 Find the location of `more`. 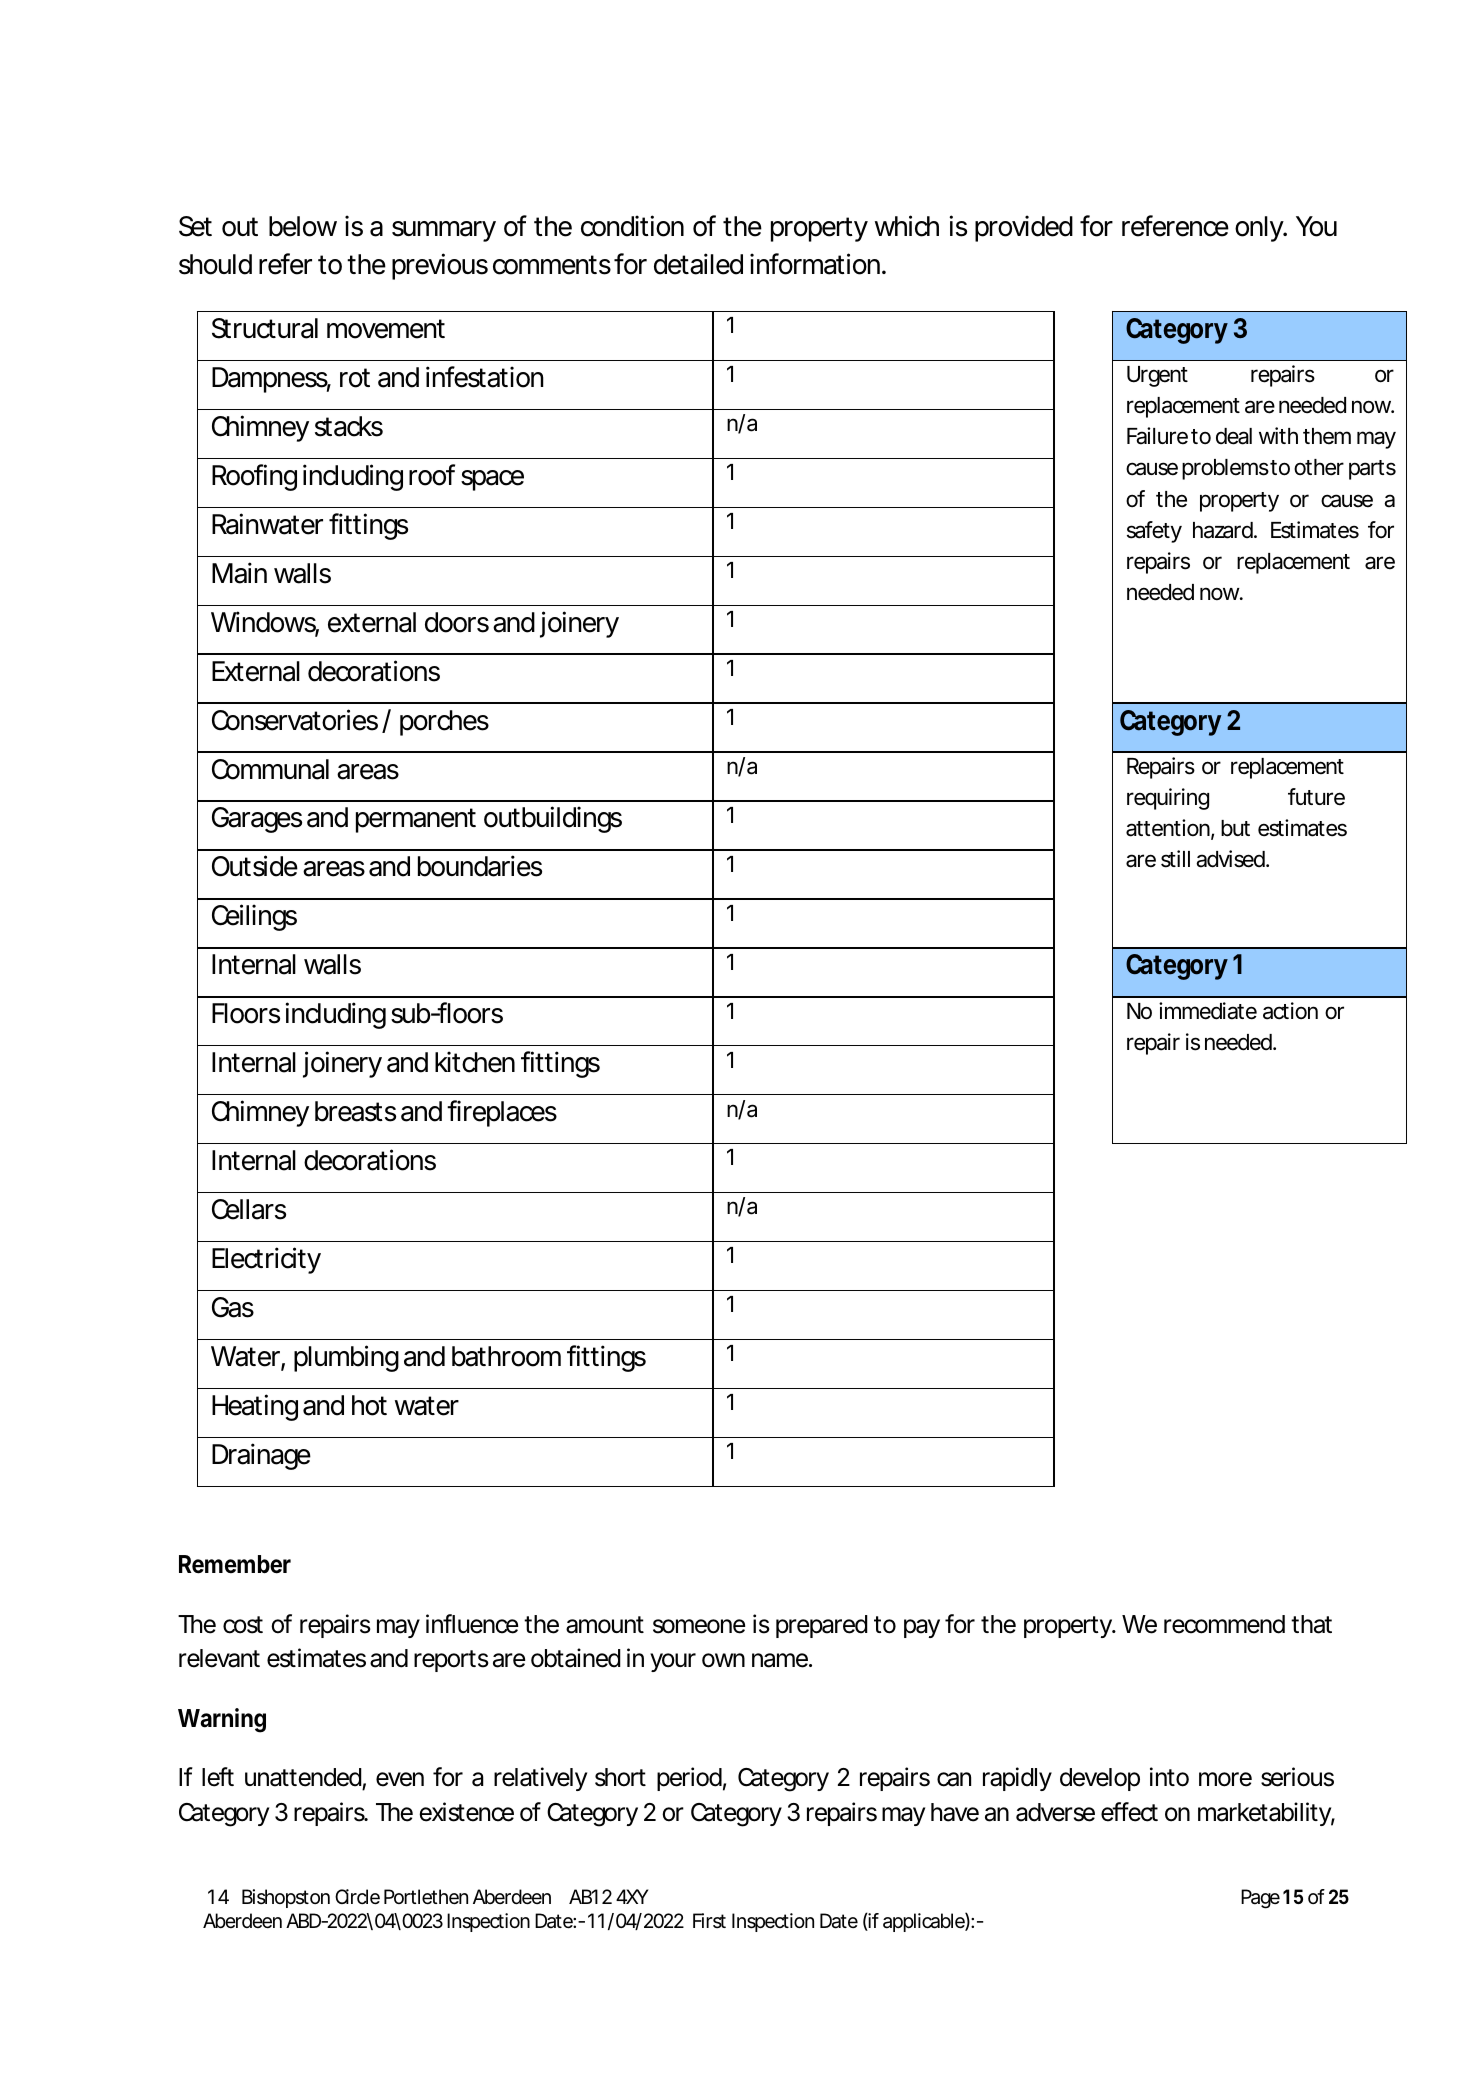

more is located at coordinates (1225, 1779).
